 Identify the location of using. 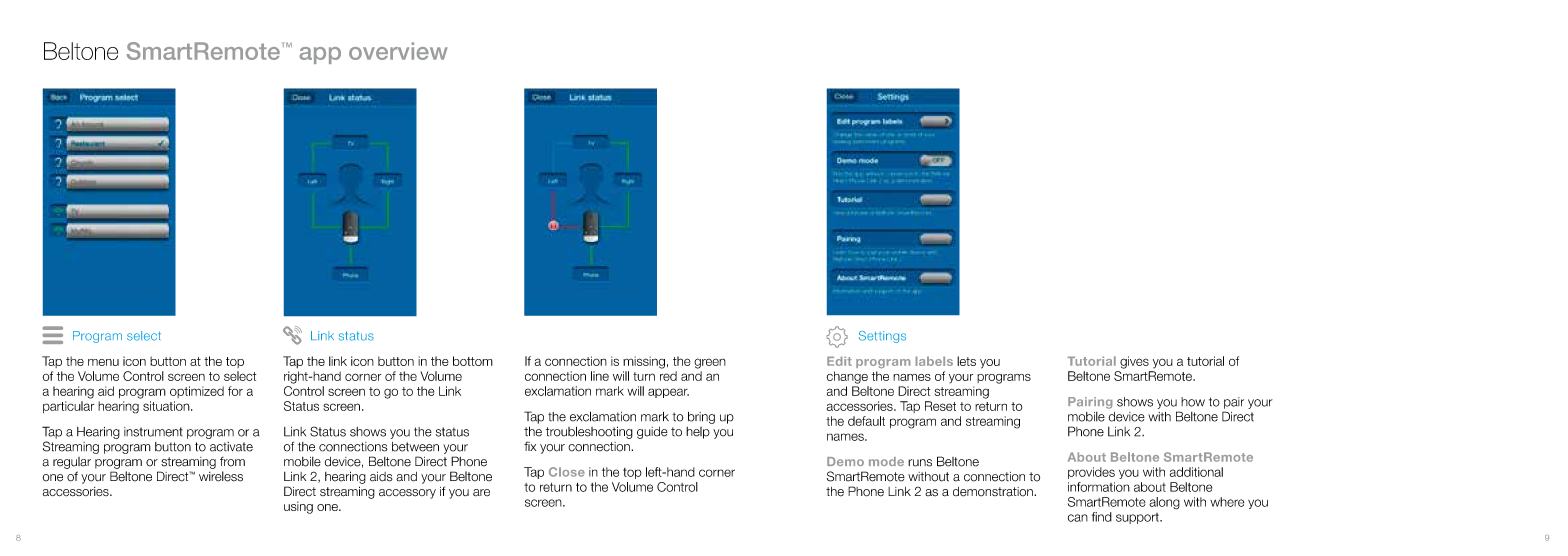
(298, 507).
